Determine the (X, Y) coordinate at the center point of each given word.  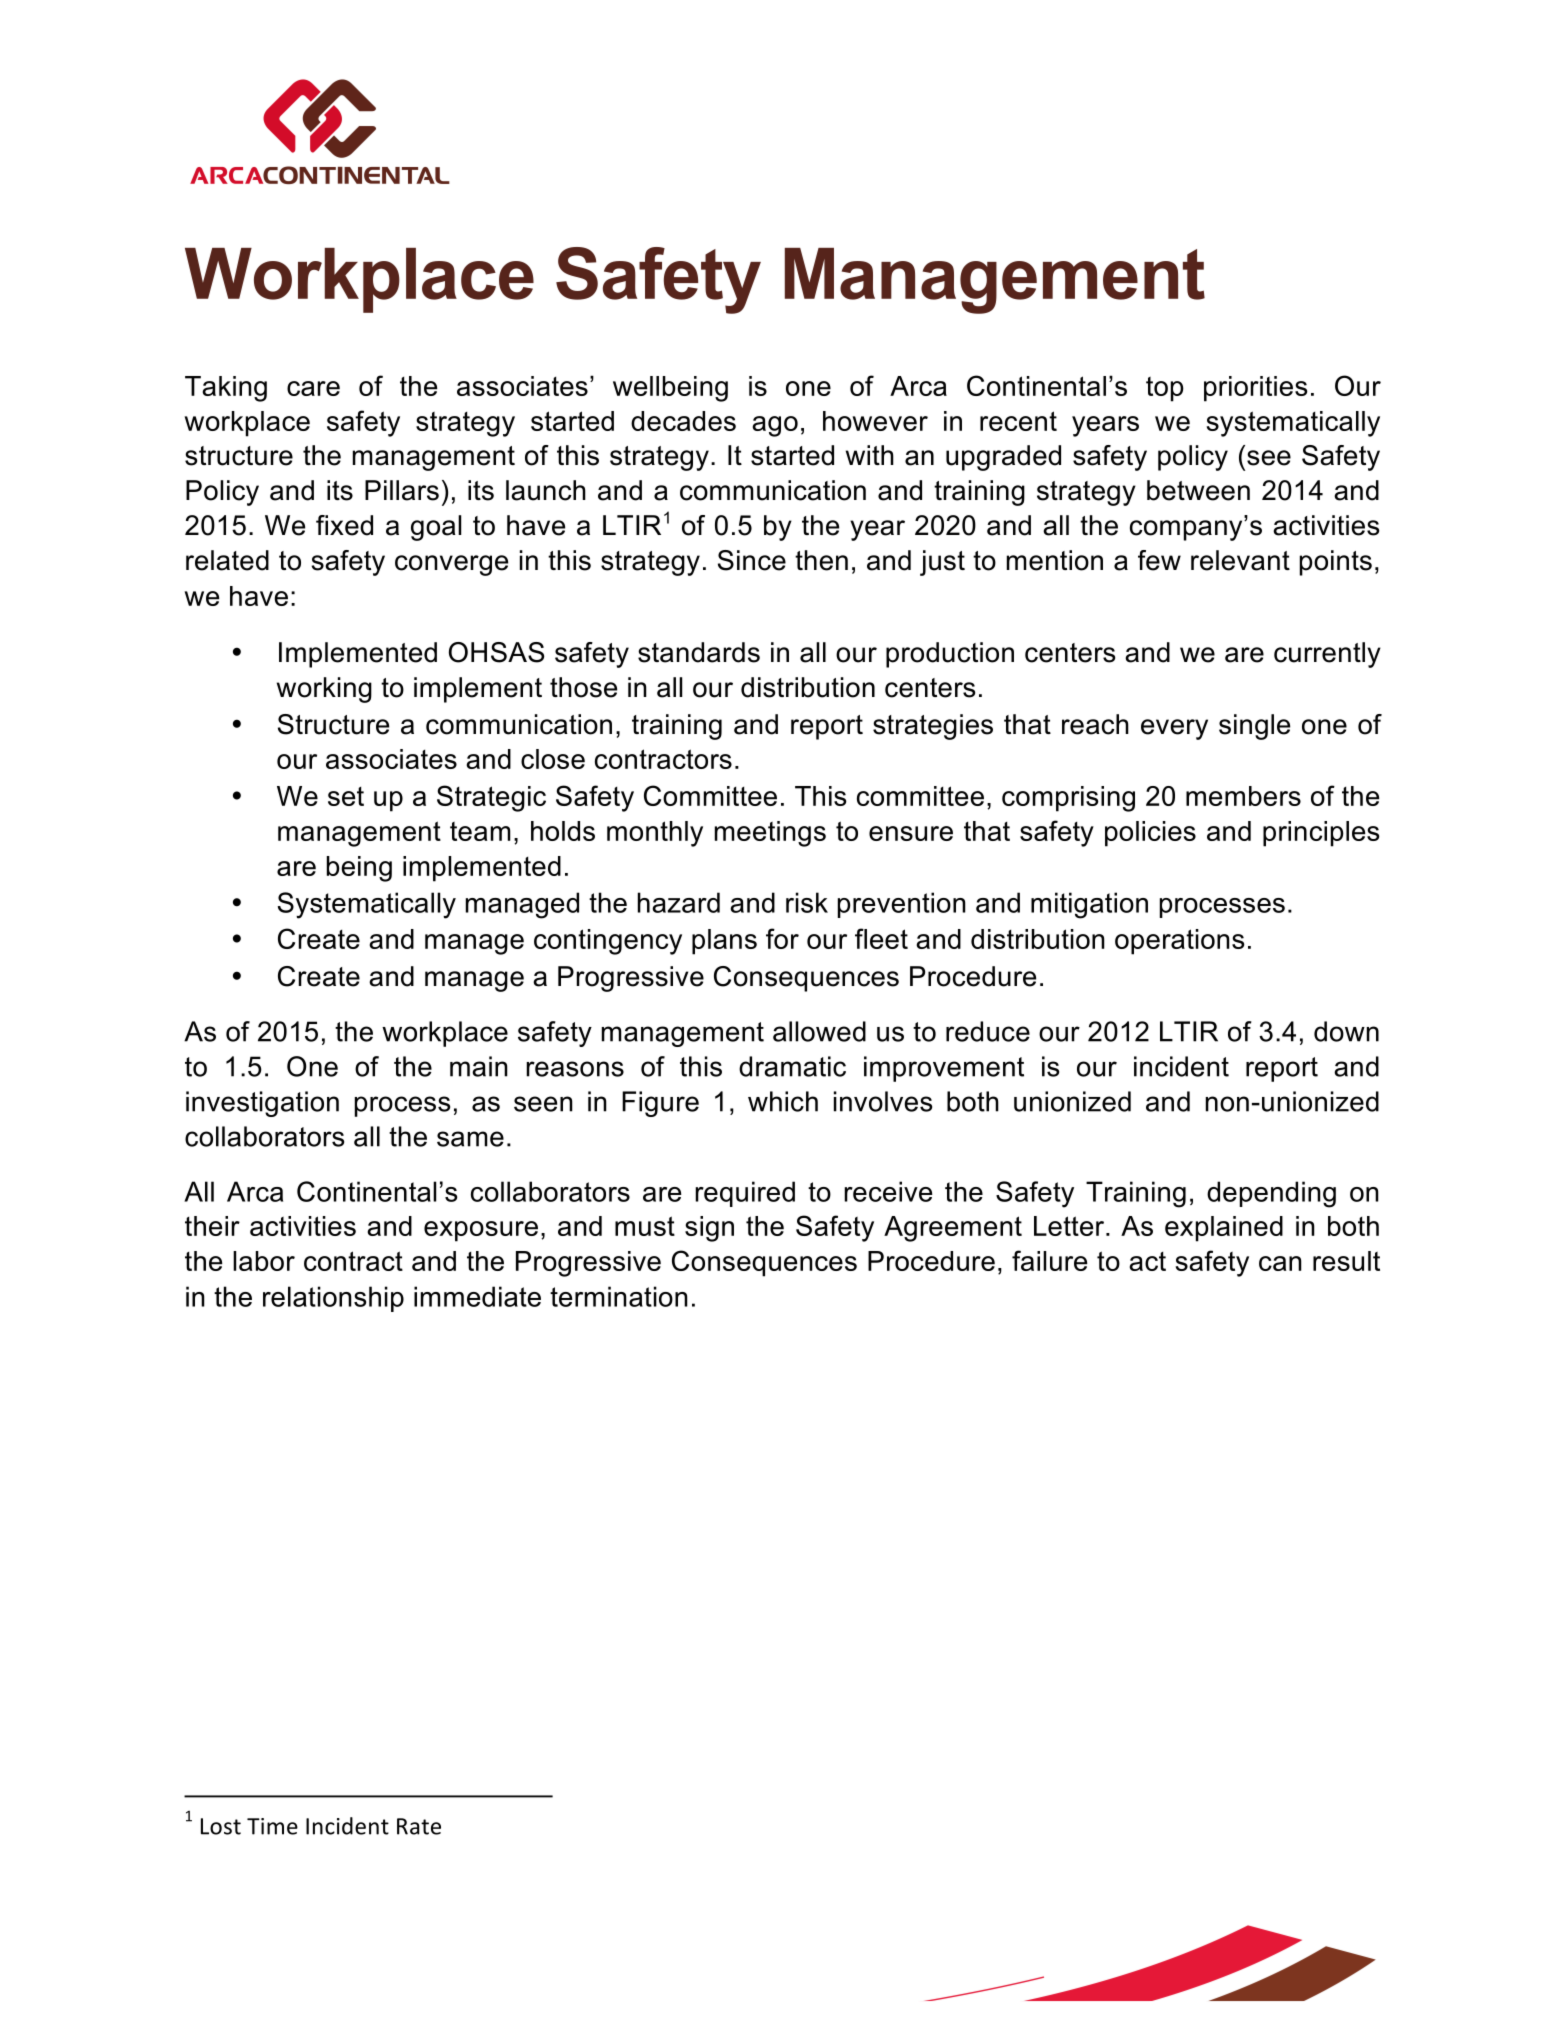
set (346, 796)
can (1280, 1263)
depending (1271, 1194)
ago (775, 426)
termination (619, 1296)
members (1243, 796)
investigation (262, 1104)
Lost (221, 1826)
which (783, 1101)
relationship (333, 1299)
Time (272, 1826)
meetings (770, 834)
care (313, 388)
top (1165, 389)
